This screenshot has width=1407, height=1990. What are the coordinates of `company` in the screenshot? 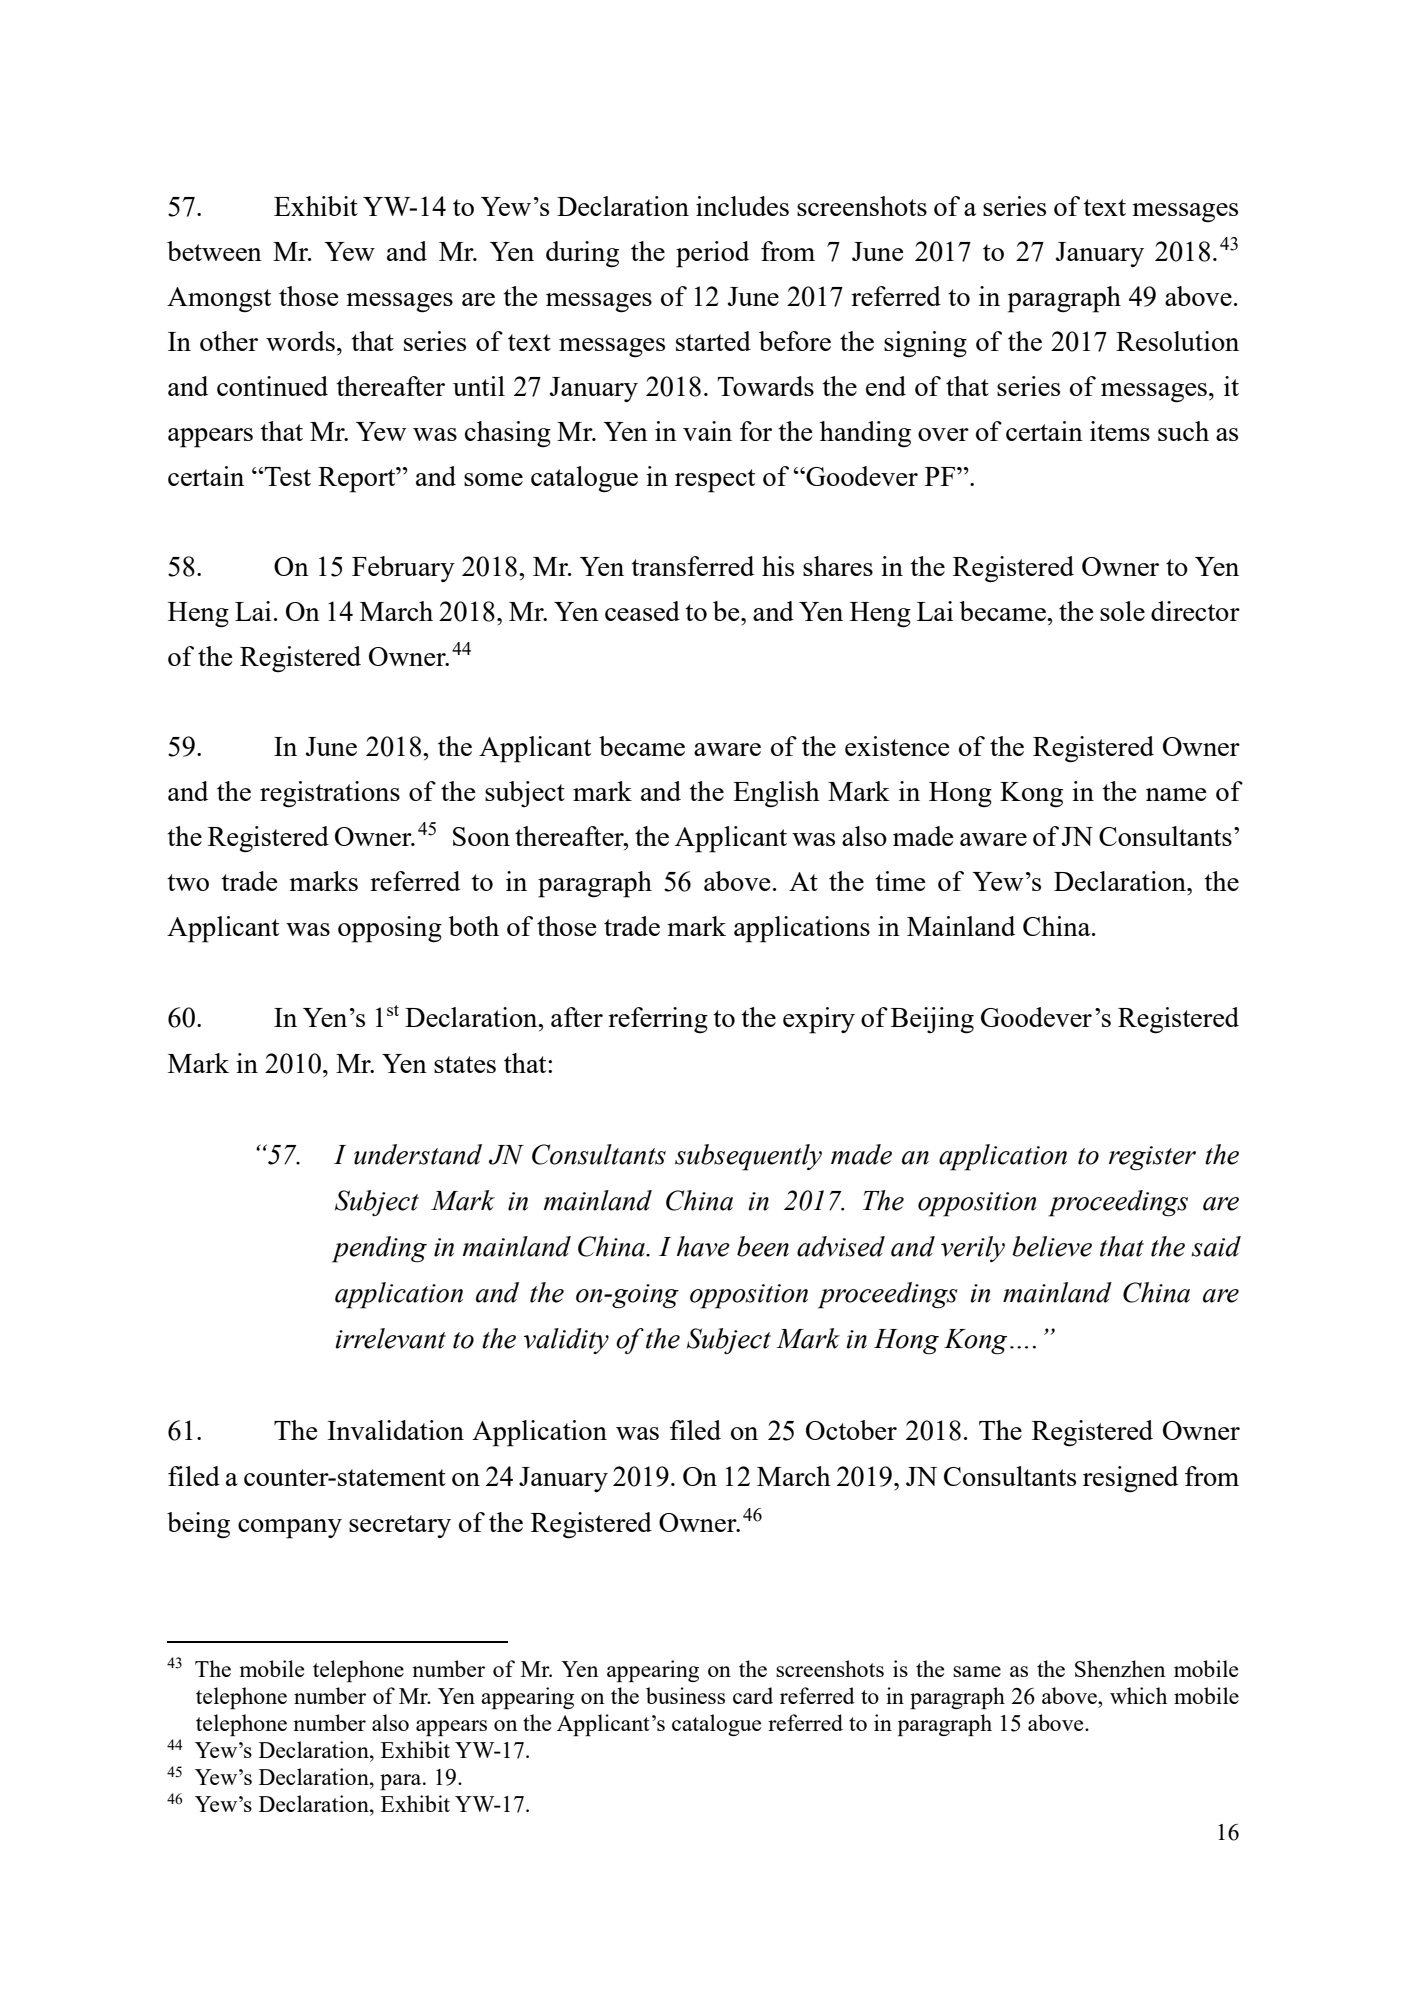 It's located at (290, 1529).
